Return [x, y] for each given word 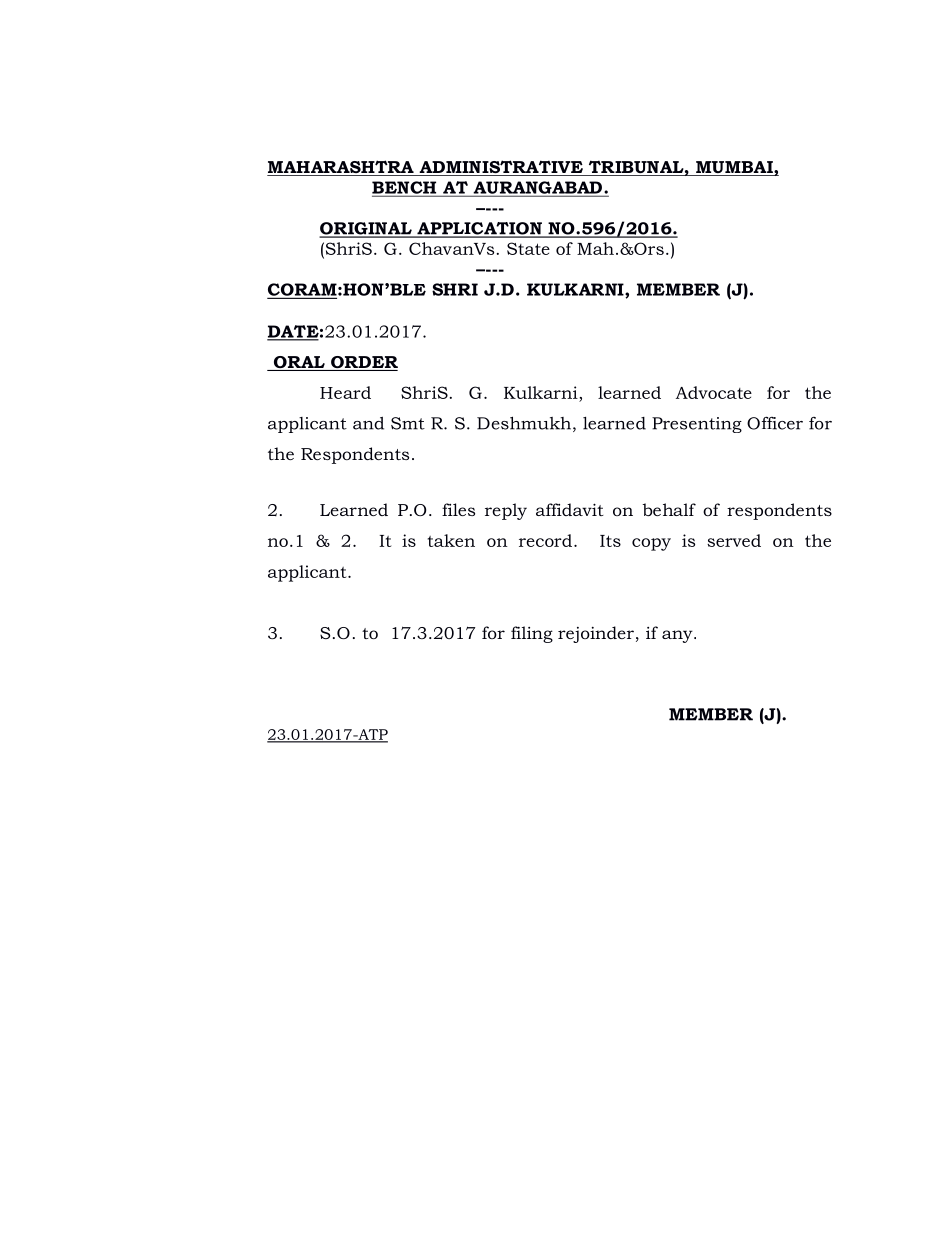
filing [532, 634]
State [528, 248]
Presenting [697, 425]
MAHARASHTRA [341, 168]
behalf [669, 509]
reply [506, 511]
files [458, 509]
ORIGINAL [366, 229]
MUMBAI [734, 168]
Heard [345, 392]
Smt [408, 423]
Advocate [714, 392]
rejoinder [596, 634]
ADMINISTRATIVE [501, 168]
